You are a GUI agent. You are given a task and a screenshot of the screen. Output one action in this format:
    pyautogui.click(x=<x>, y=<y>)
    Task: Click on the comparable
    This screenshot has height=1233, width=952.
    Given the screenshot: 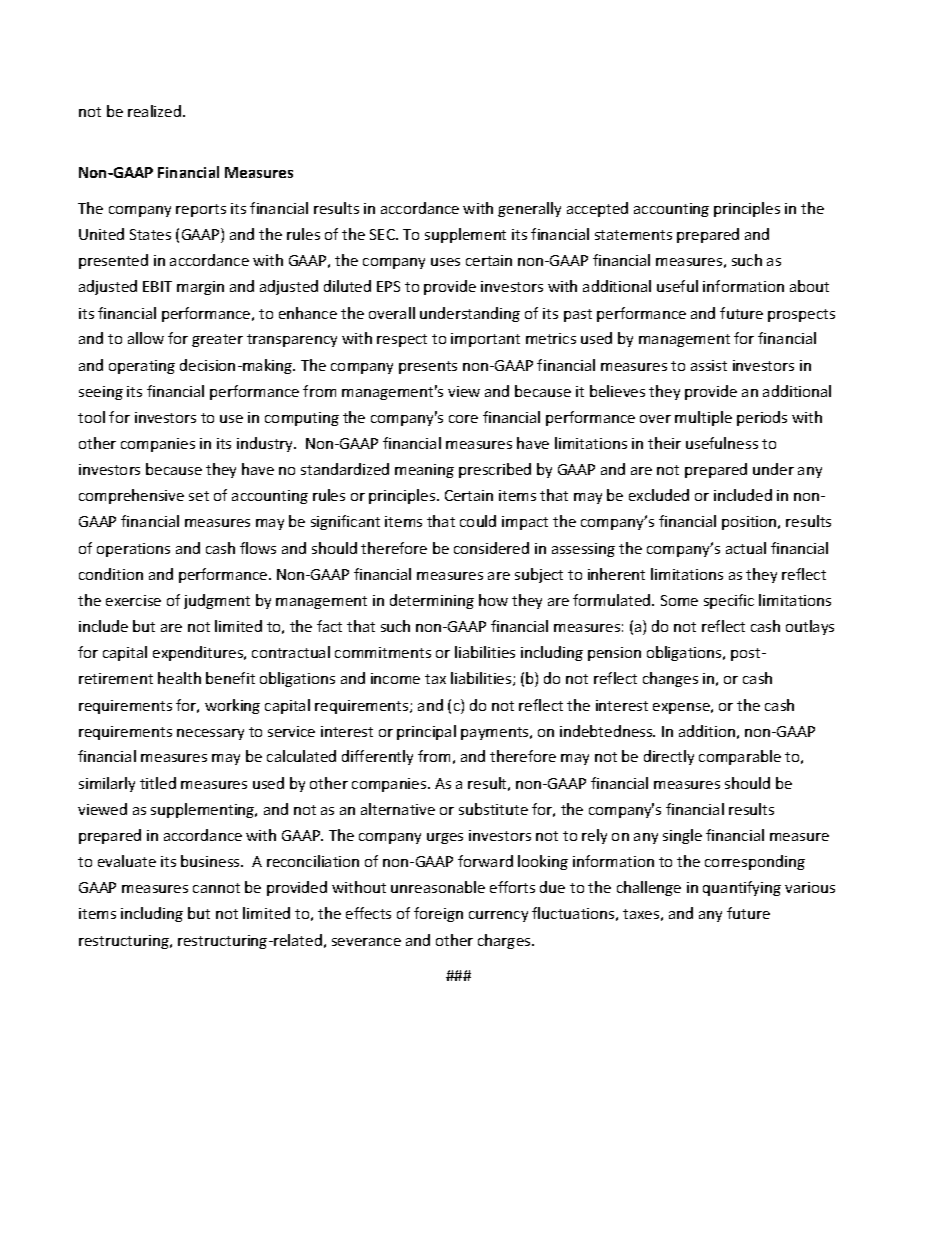 What is the action you would take?
    pyautogui.click(x=740, y=757)
